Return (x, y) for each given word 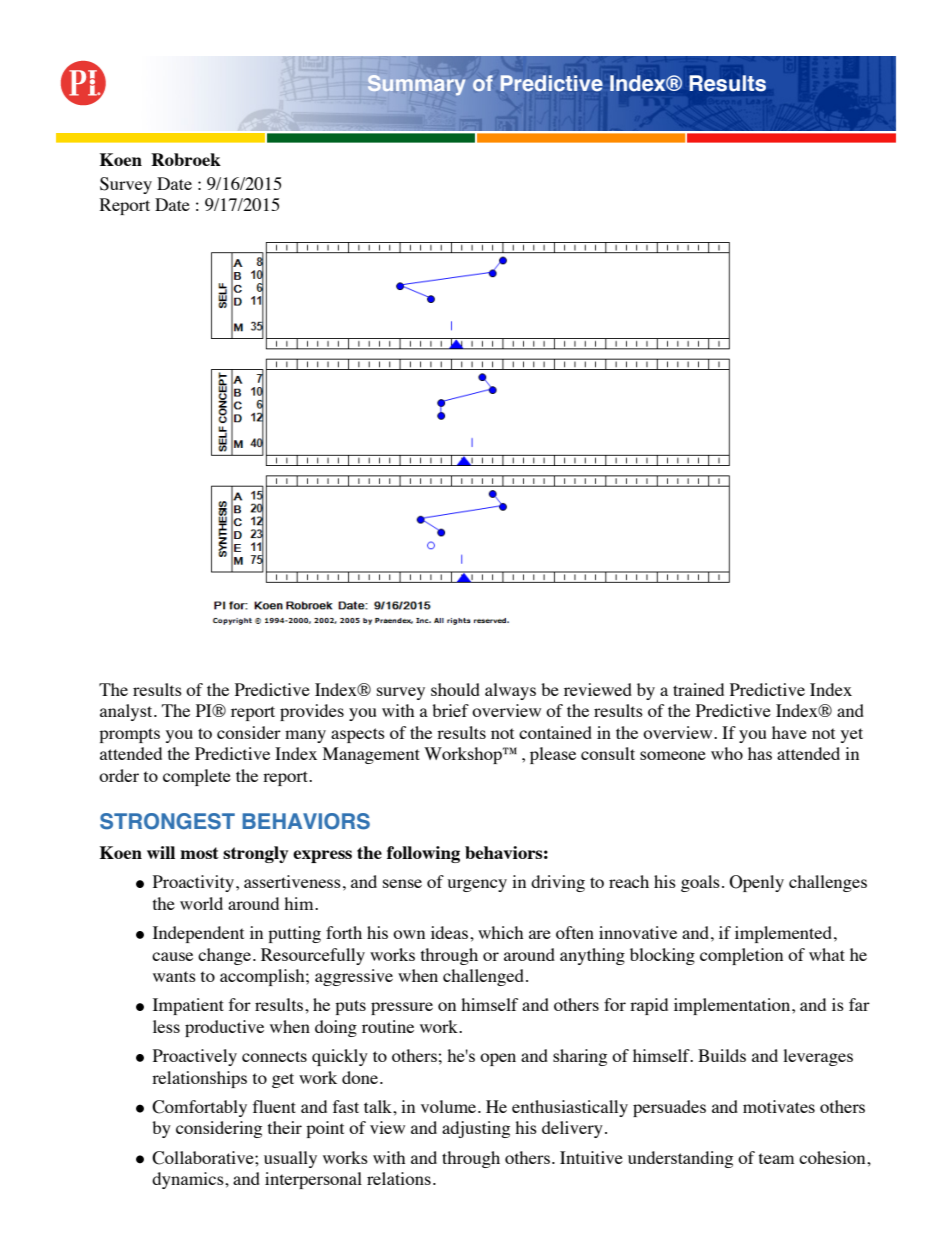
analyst (127, 712)
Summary (416, 85)
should (455, 689)
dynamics (189, 1180)
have (789, 732)
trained (698, 689)
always (510, 691)
